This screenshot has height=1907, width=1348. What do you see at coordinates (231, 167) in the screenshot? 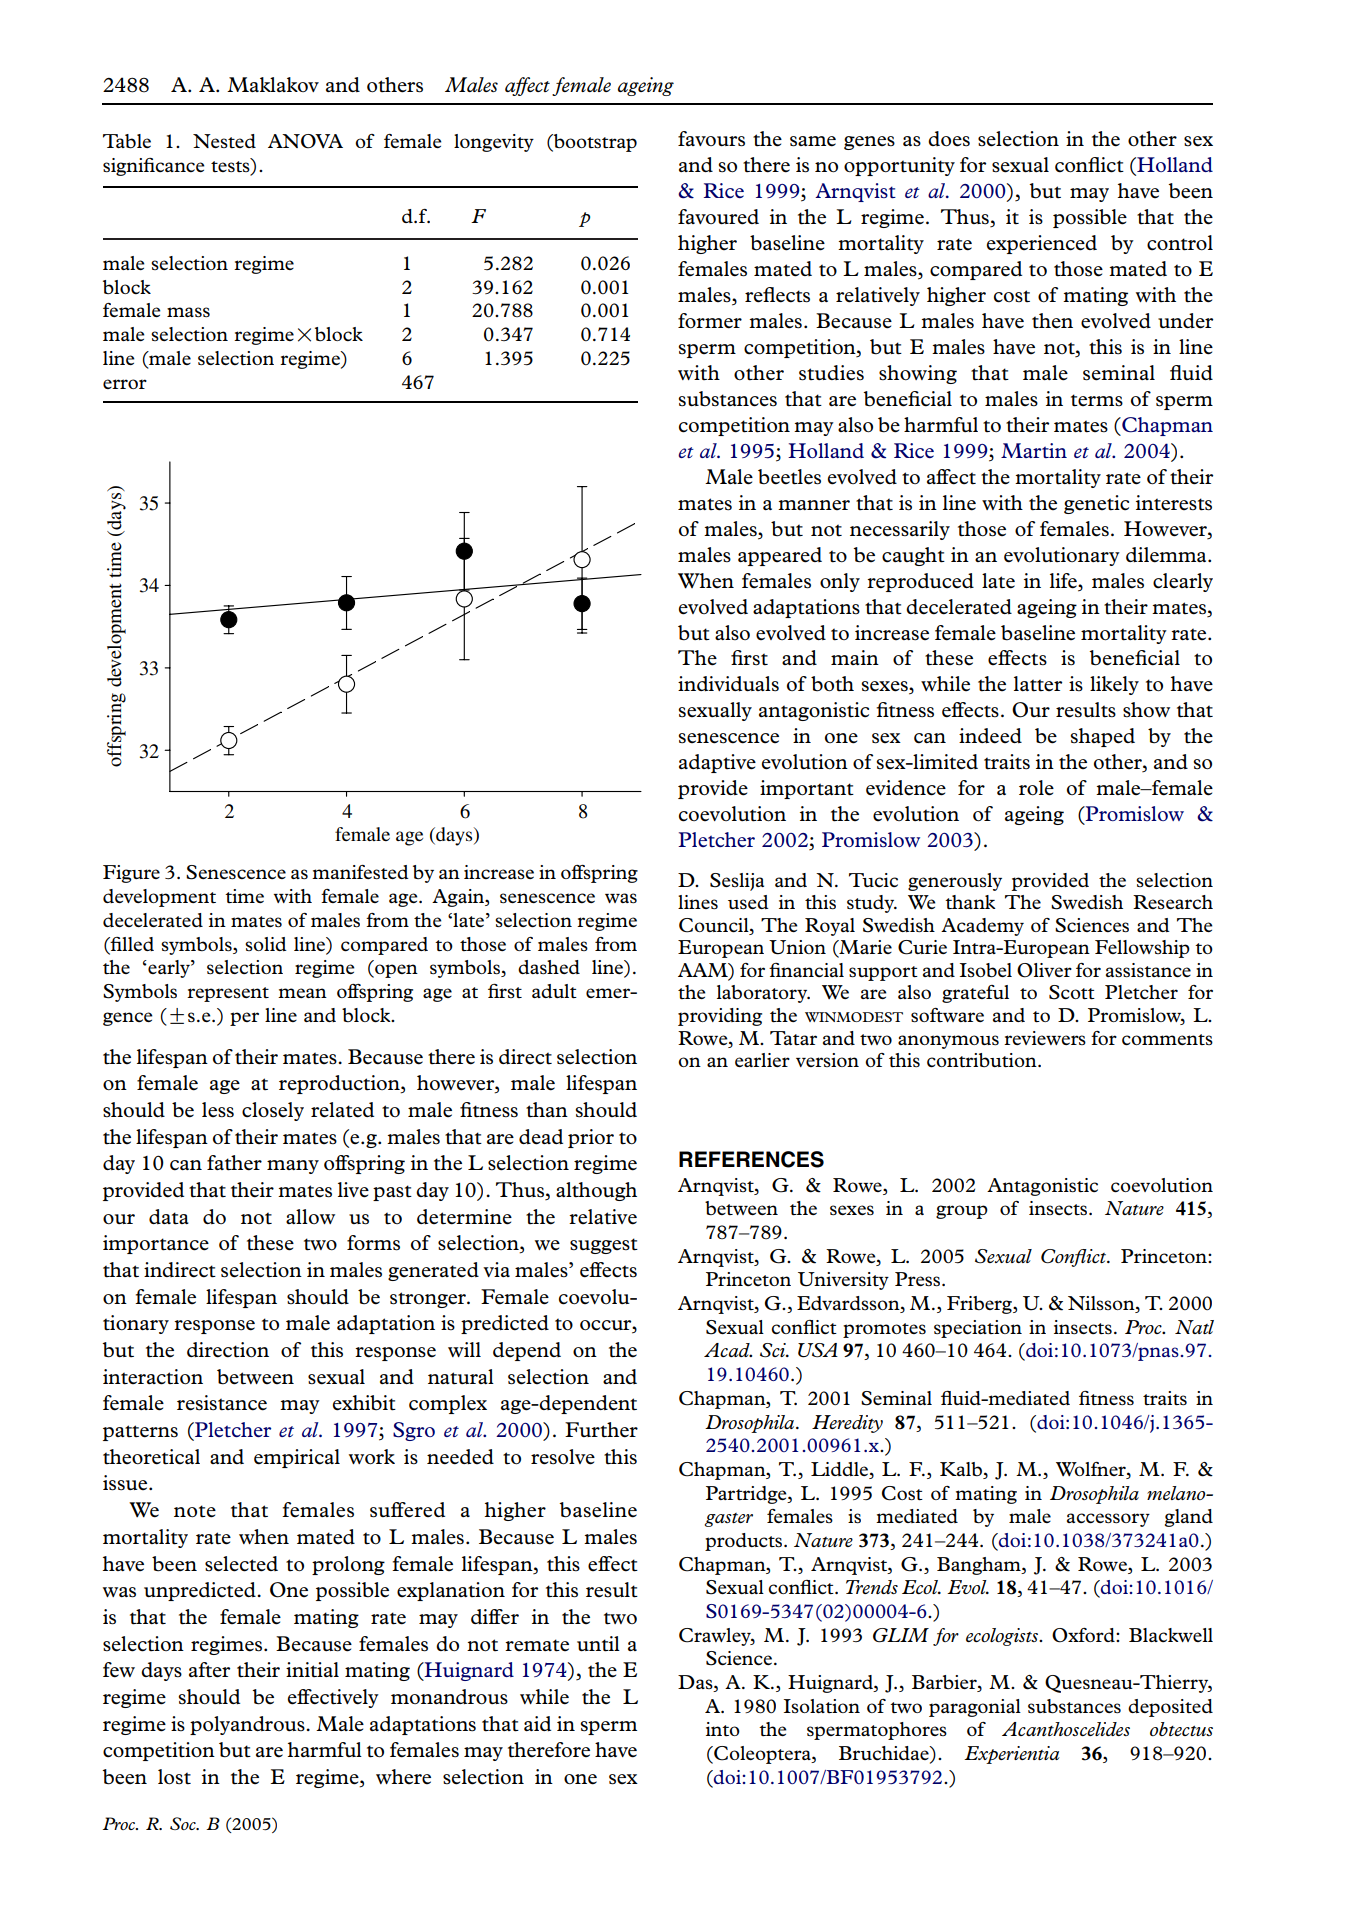
I see `tests` at bounding box center [231, 167].
